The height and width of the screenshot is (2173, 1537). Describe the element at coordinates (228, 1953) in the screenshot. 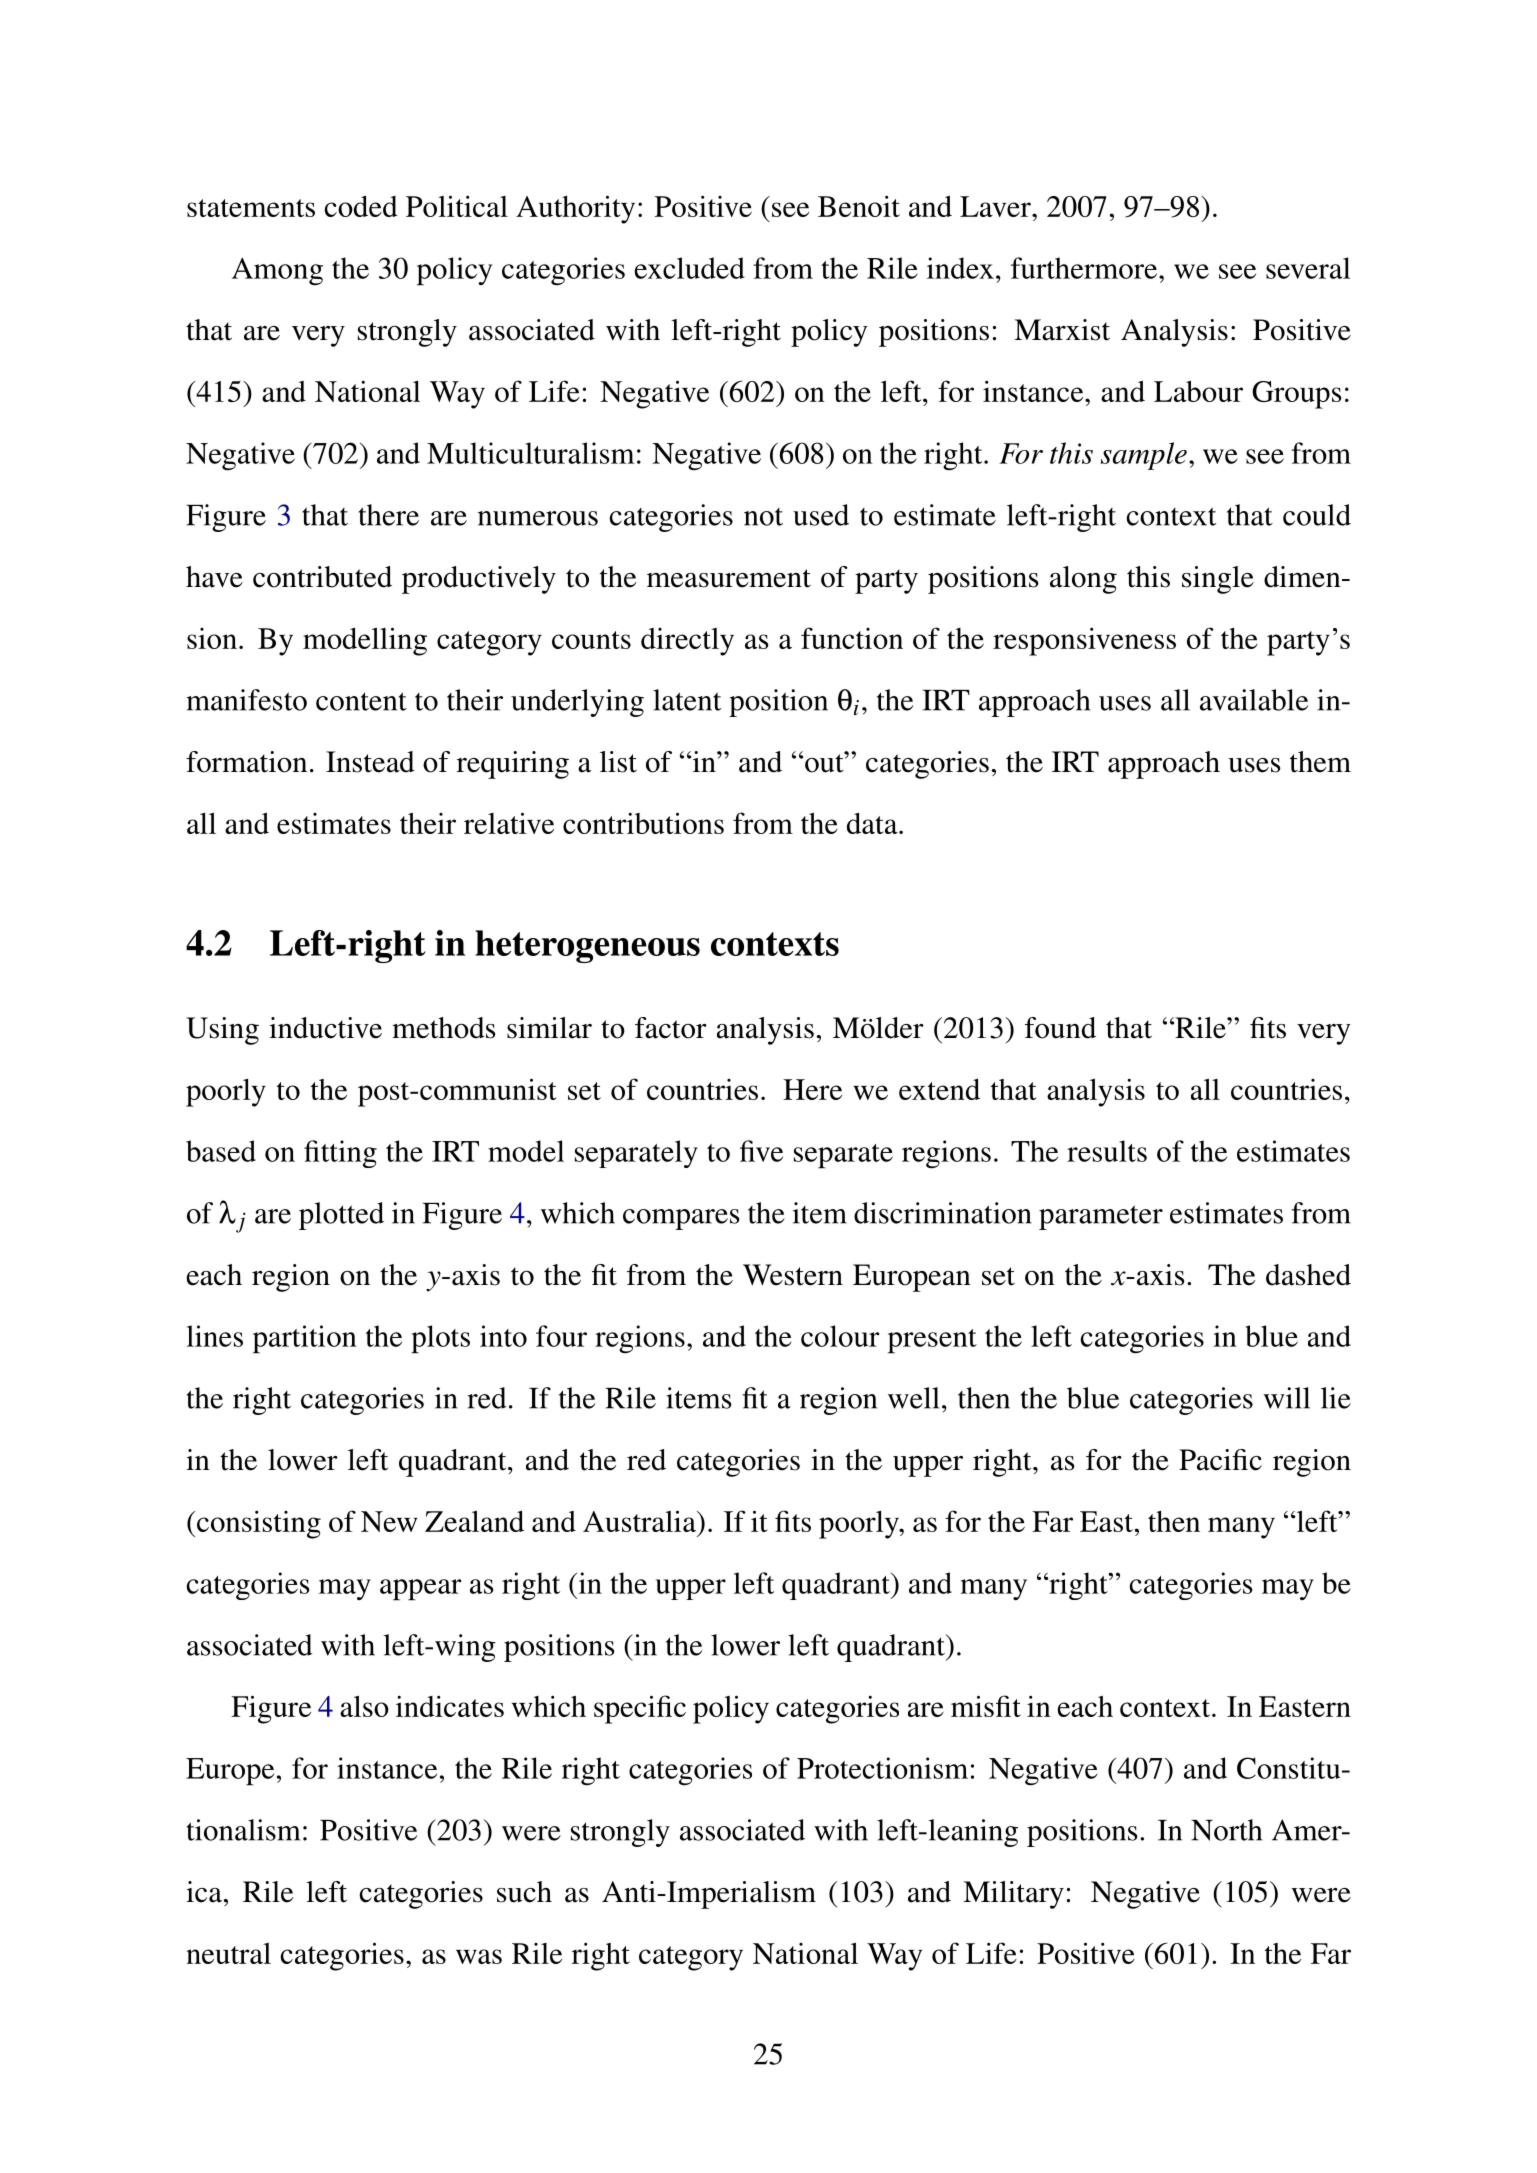

I see `neutral` at that location.
